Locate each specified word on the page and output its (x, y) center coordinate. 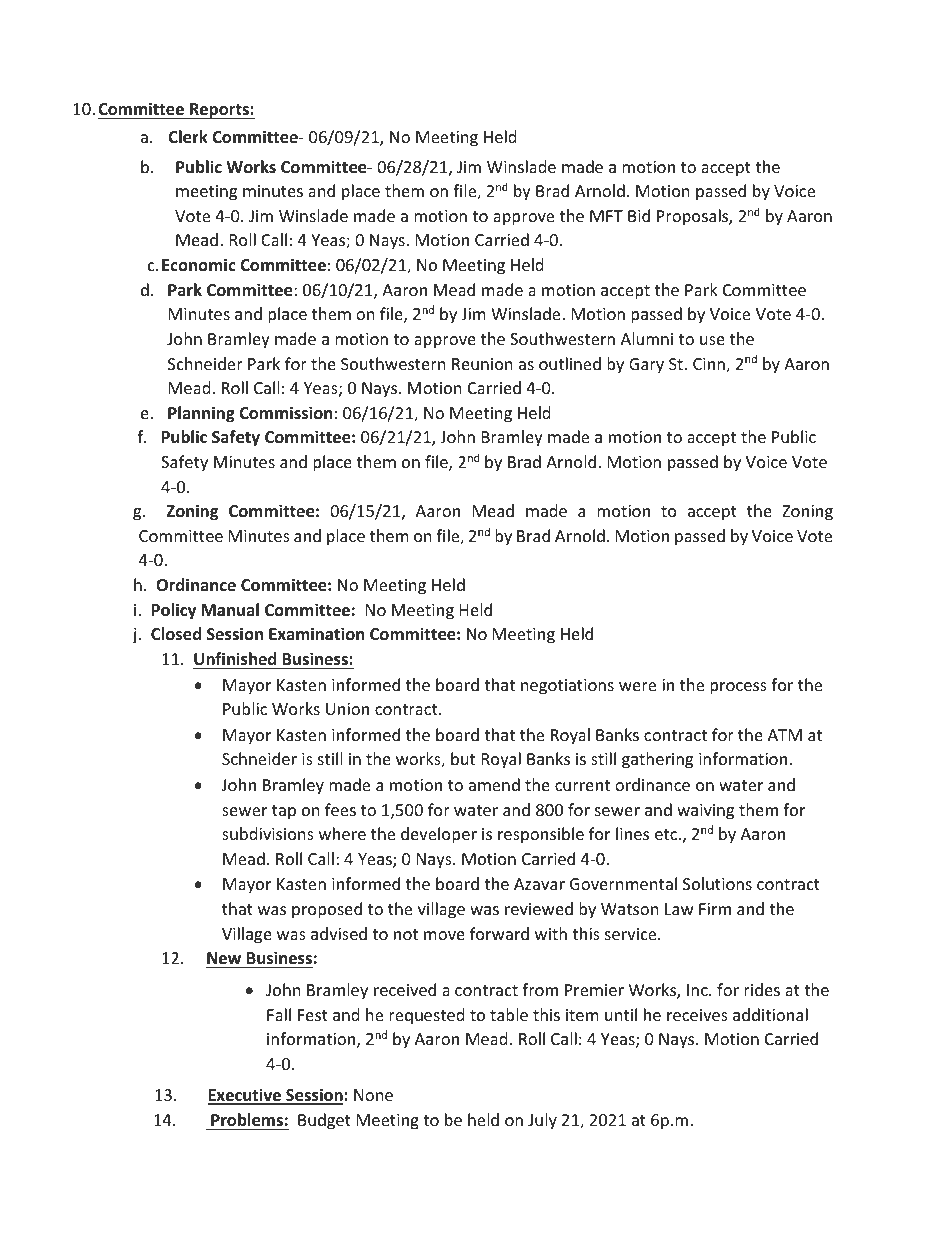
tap (284, 812)
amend (494, 784)
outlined (570, 363)
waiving (705, 812)
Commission (285, 413)
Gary (646, 366)
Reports (219, 111)
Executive (245, 1096)
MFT (606, 216)
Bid (639, 215)
